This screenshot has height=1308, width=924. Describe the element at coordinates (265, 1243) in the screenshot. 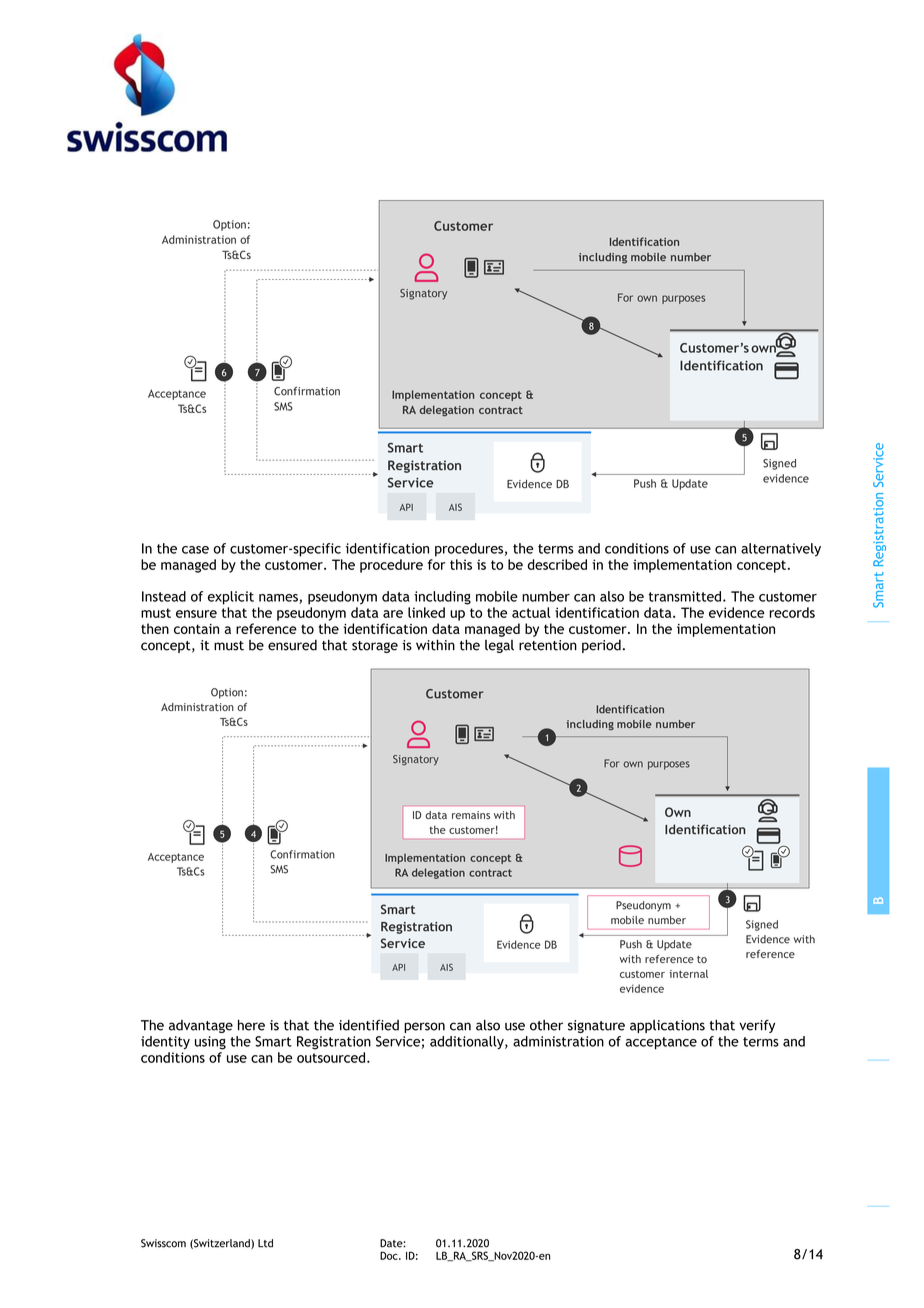

I see `Ltd` at that location.
